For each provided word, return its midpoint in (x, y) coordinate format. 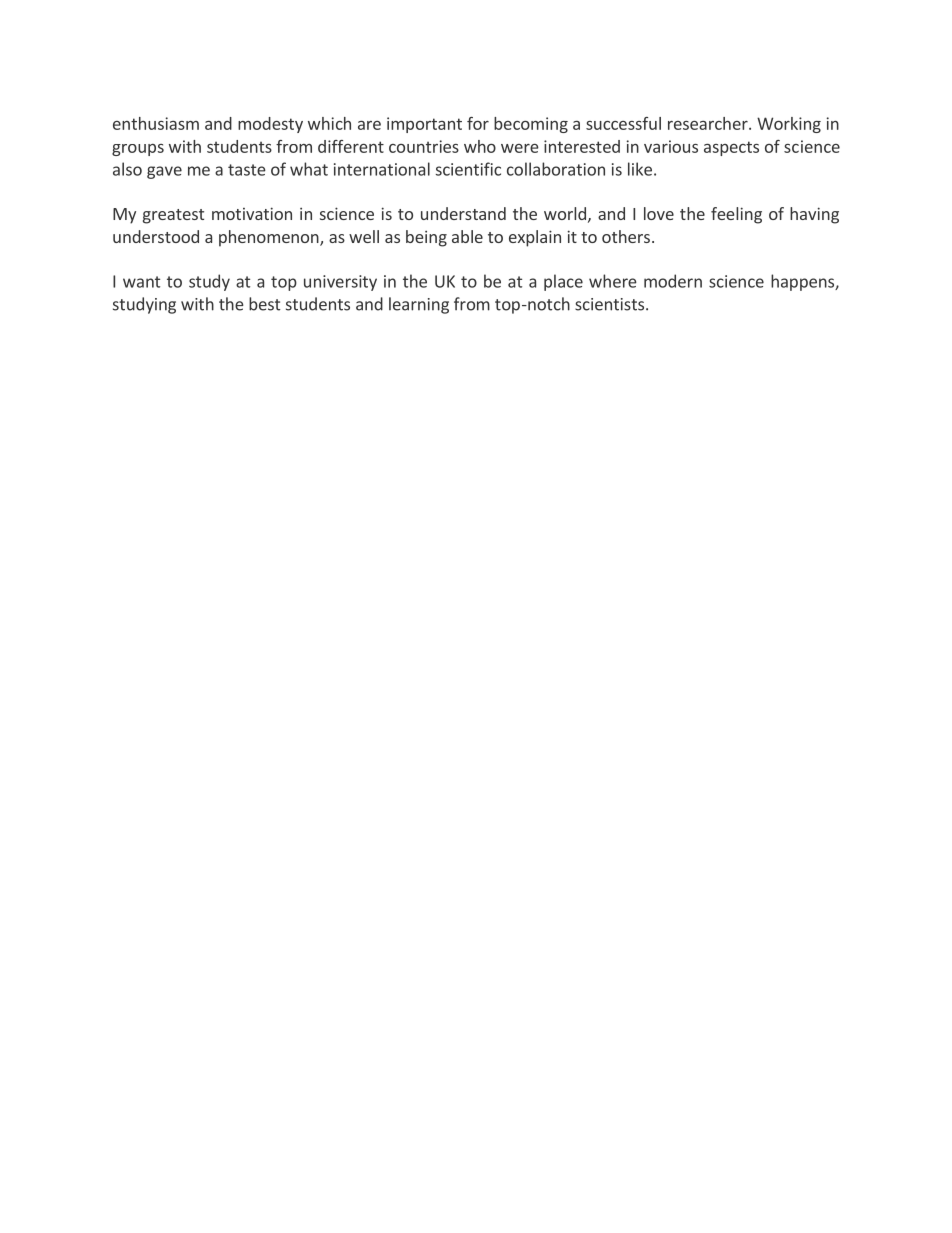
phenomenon (270, 238)
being (426, 238)
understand (463, 213)
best (264, 304)
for (478, 123)
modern (673, 281)
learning (419, 305)
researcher (709, 123)
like (640, 169)
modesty (270, 125)
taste (247, 170)
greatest (173, 216)
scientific (468, 169)
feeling (736, 215)
